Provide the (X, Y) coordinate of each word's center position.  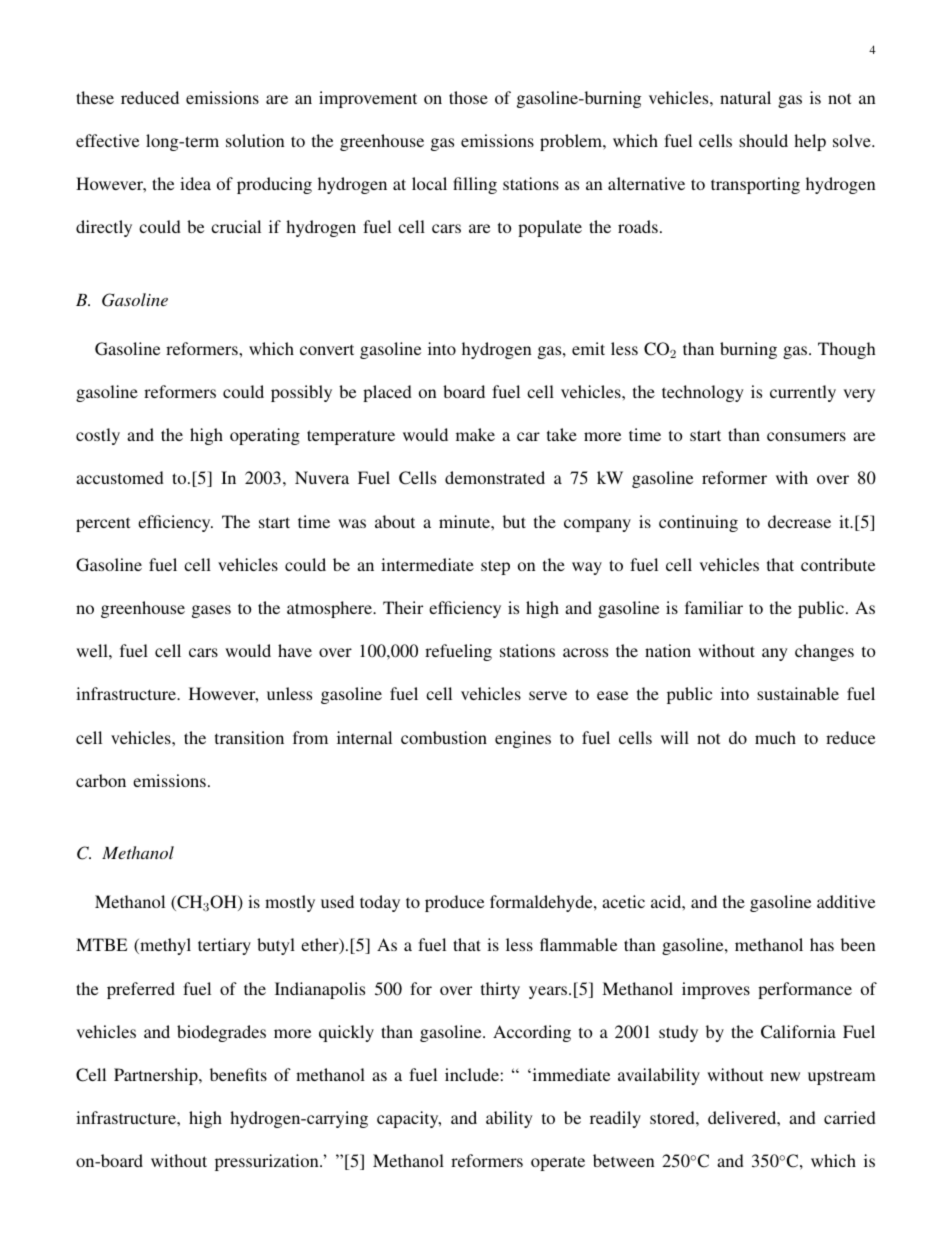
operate (558, 1163)
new (785, 1076)
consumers (806, 436)
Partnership (157, 1076)
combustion (444, 737)
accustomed (120, 477)
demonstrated (495, 477)
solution (255, 140)
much (775, 737)
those (468, 97)
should (763, 140)
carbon (101, 780)
